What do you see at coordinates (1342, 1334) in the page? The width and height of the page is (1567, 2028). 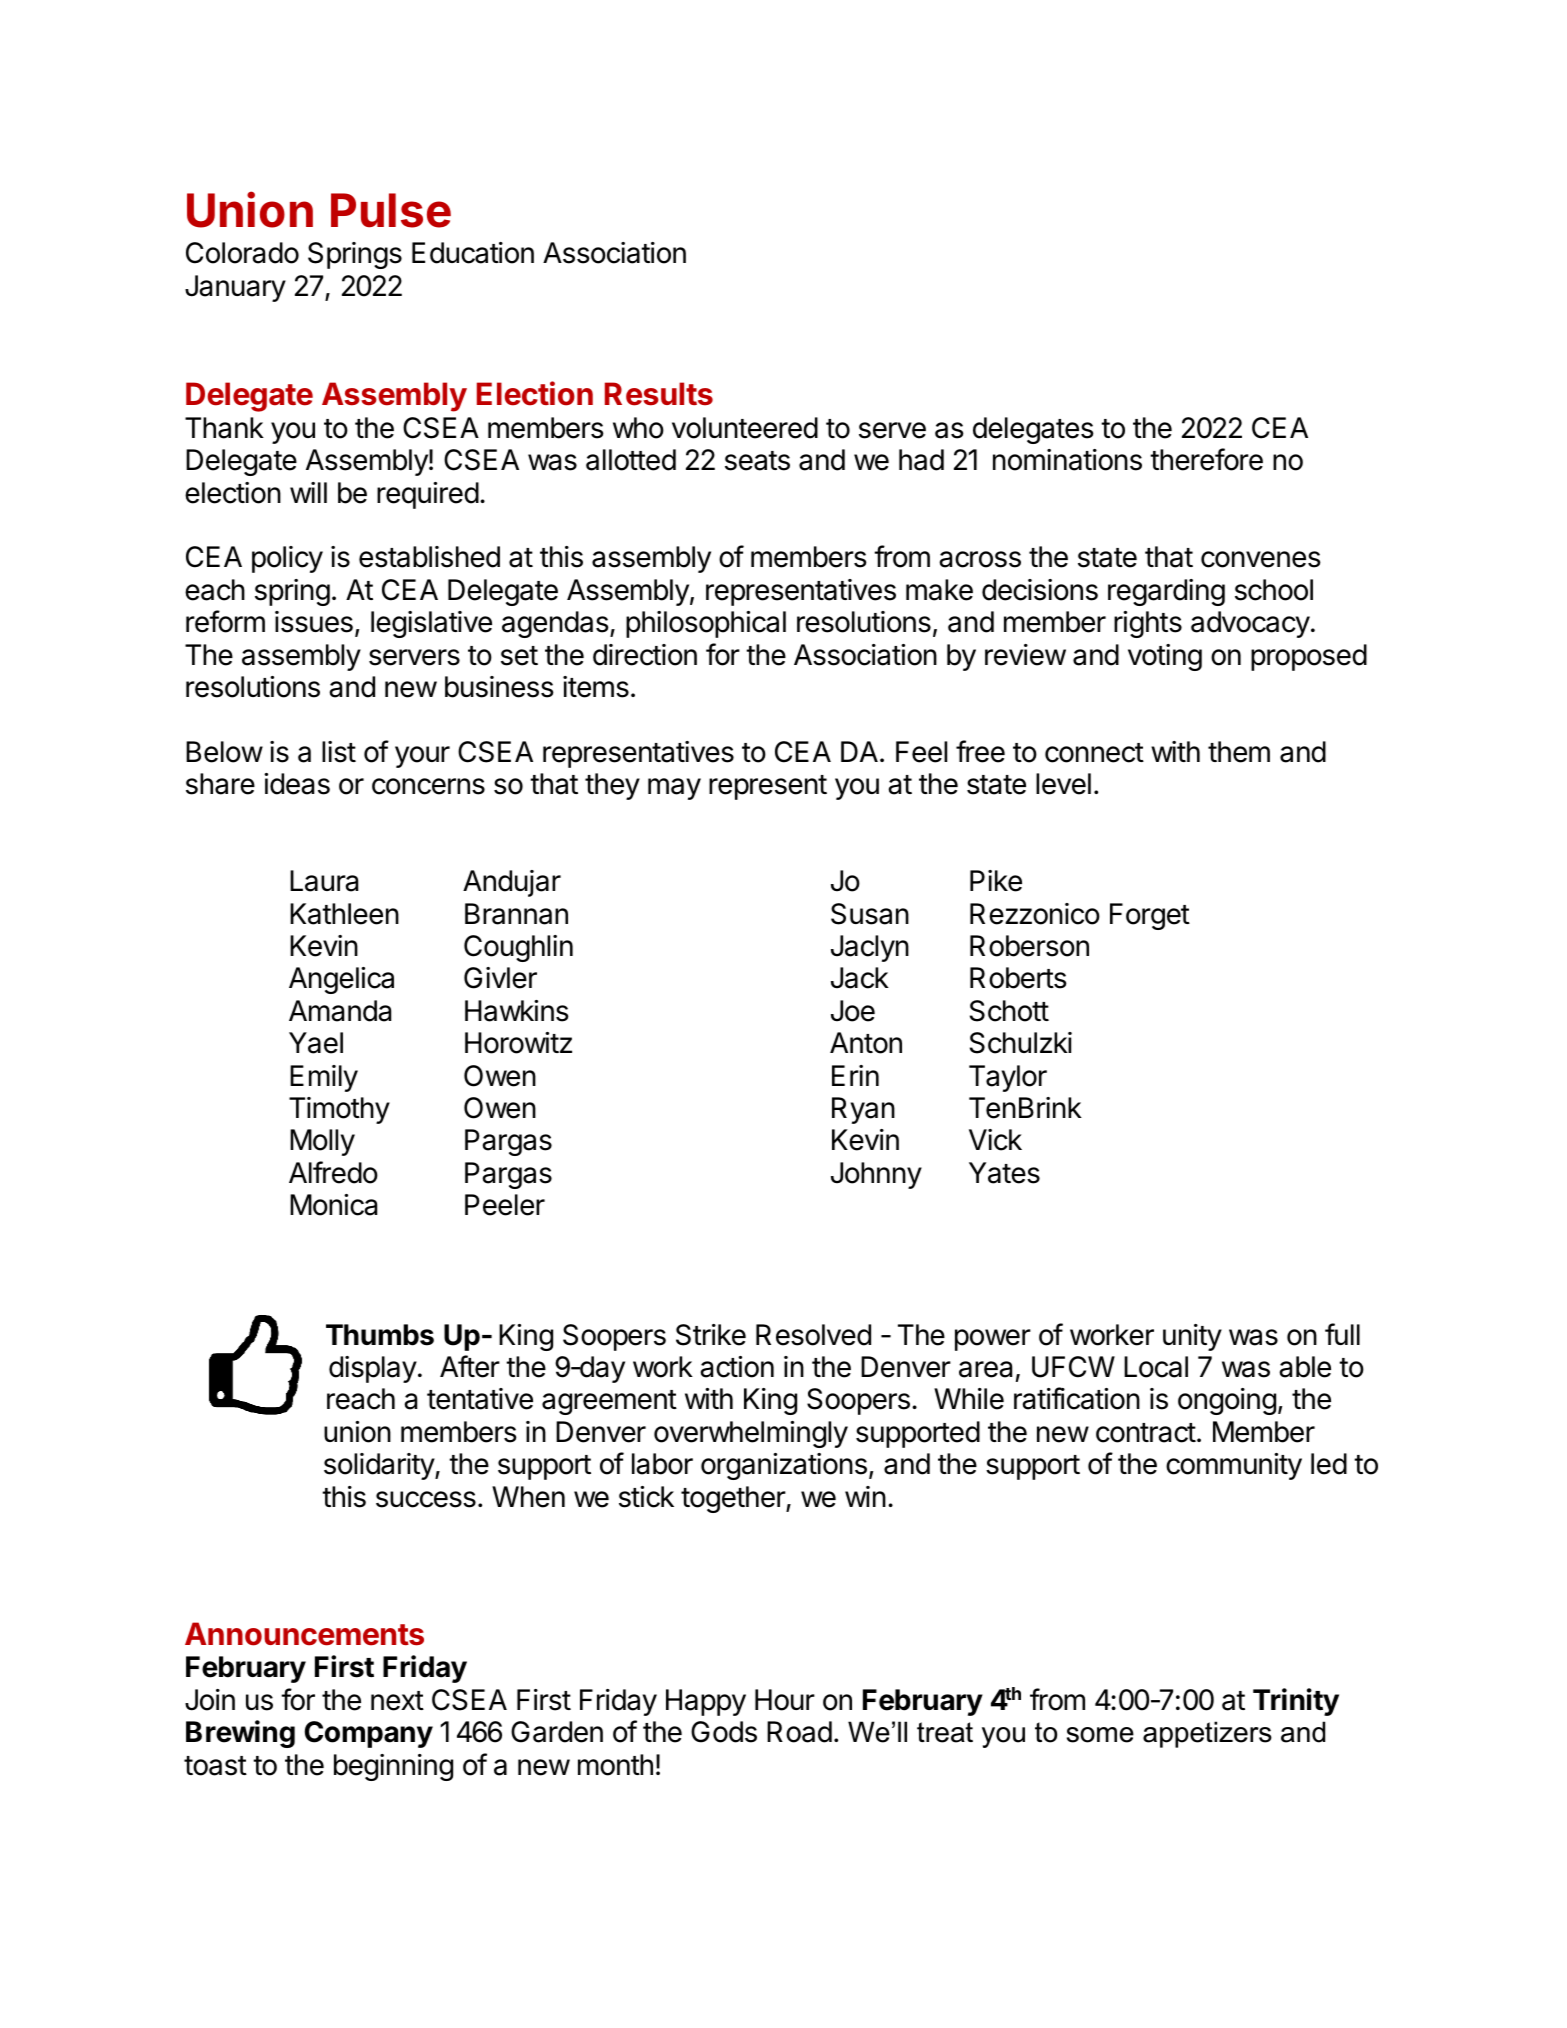 I see `full` at bounding box center [1342, 1334].
